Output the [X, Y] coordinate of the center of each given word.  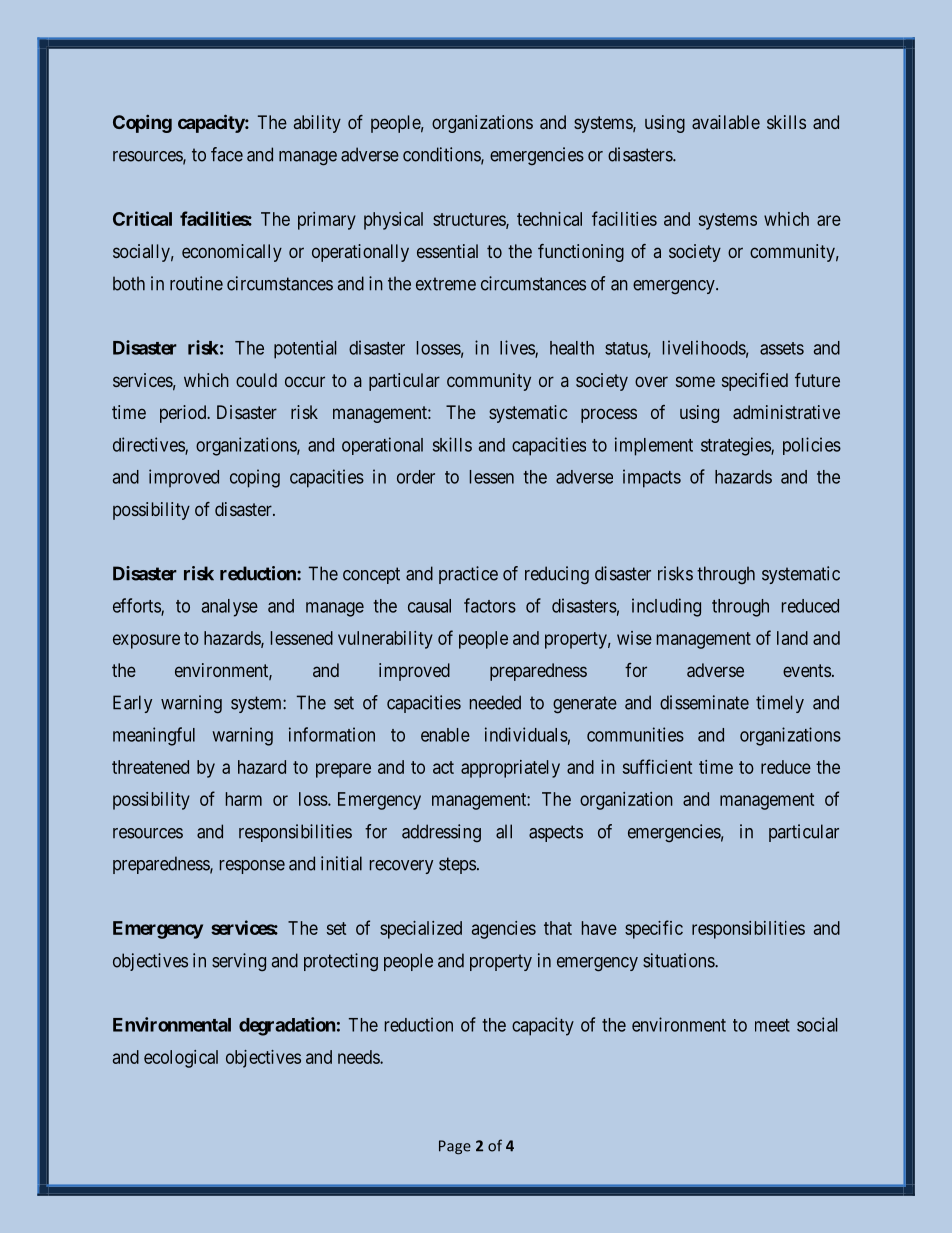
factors [490, 605]
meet [772, 1025]
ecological [181, 1059]
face [227, 154]
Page [455, 1147]
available [726, 122]
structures [470, 220]
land [792, 638]
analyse [230, 608]
